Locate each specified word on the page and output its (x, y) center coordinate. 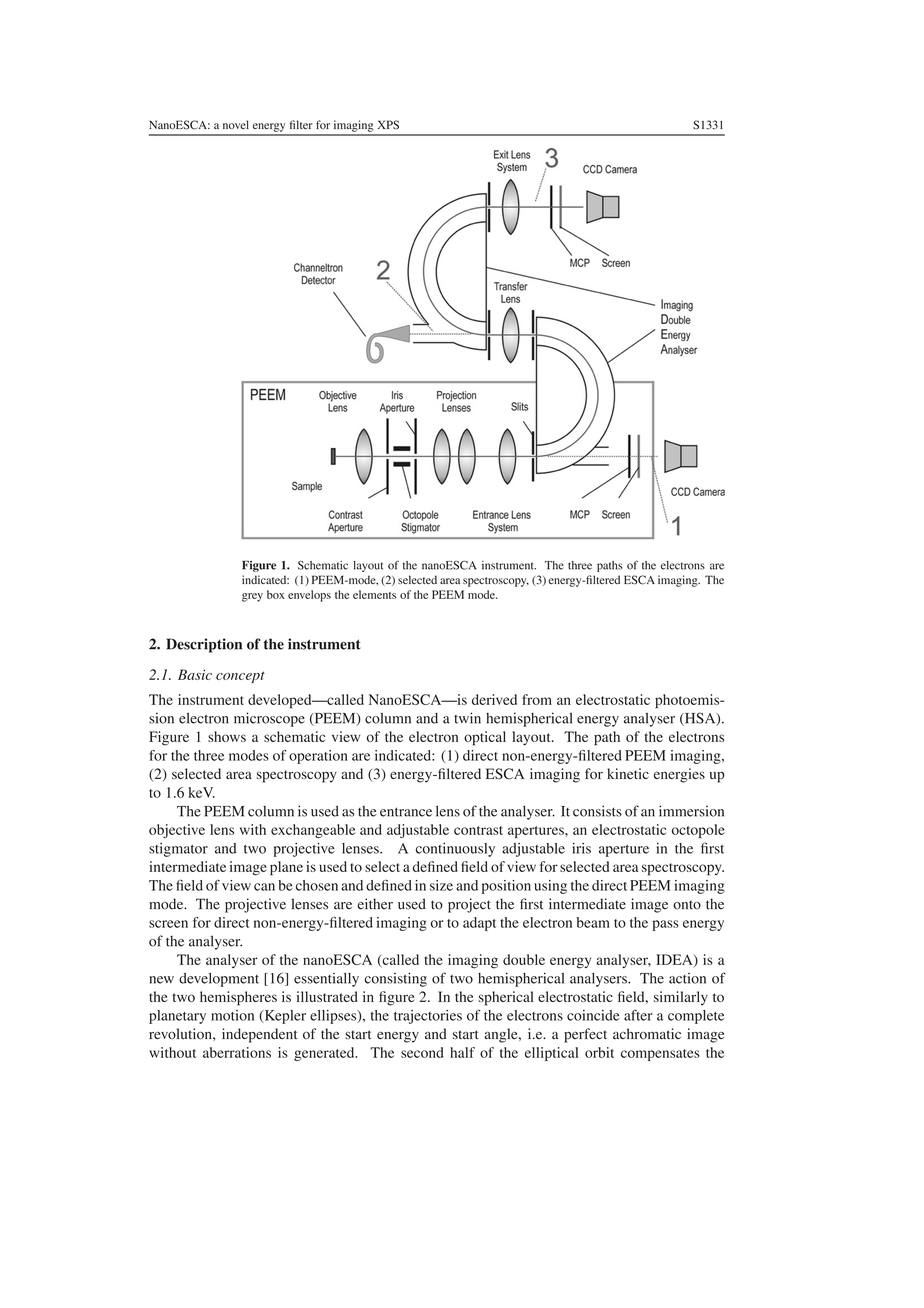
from (537, 699)
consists (597, 811)
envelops (309, 596)
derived (494, 699)
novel (236, 124)
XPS (388, 125)
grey (252, 597)
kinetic (628, 773)
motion (232, 1015)
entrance (406, 812)
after (638, 1015)
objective (177, 831)
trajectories (428, 1017)
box (276, 594)
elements (374, 594)
